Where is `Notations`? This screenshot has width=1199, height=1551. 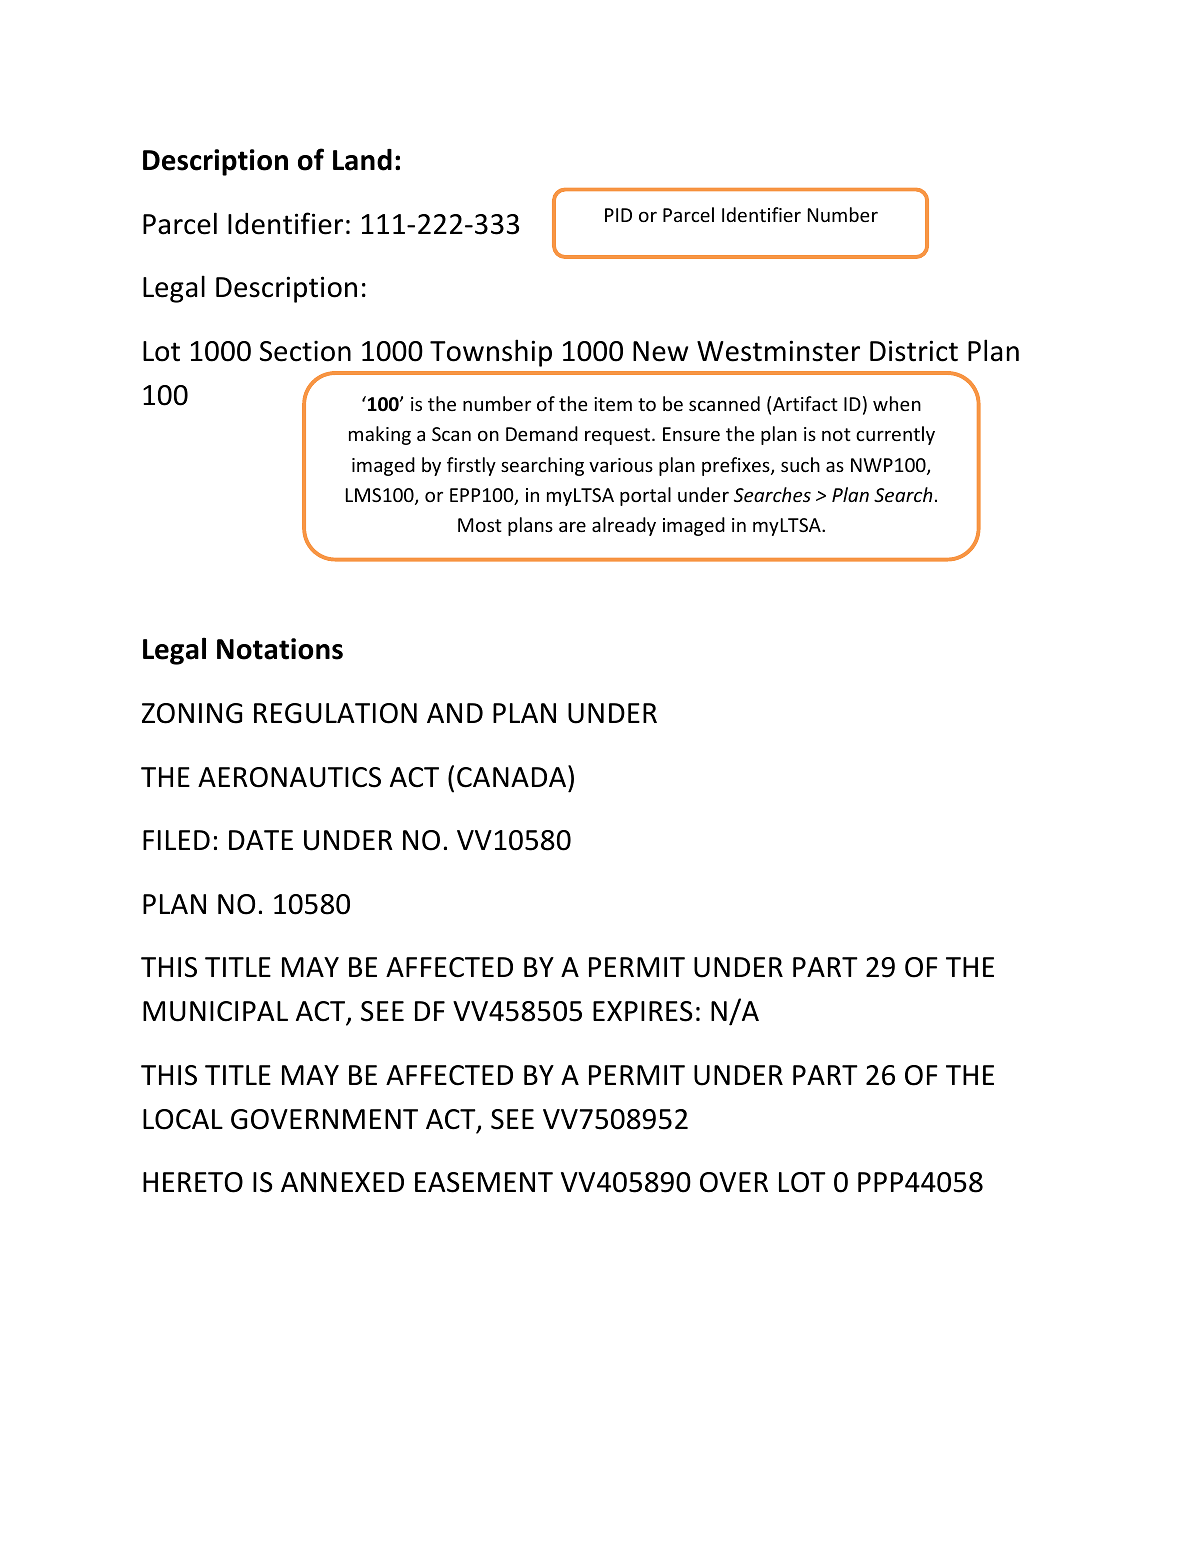
Notations is located at coordinates (280, 649).
